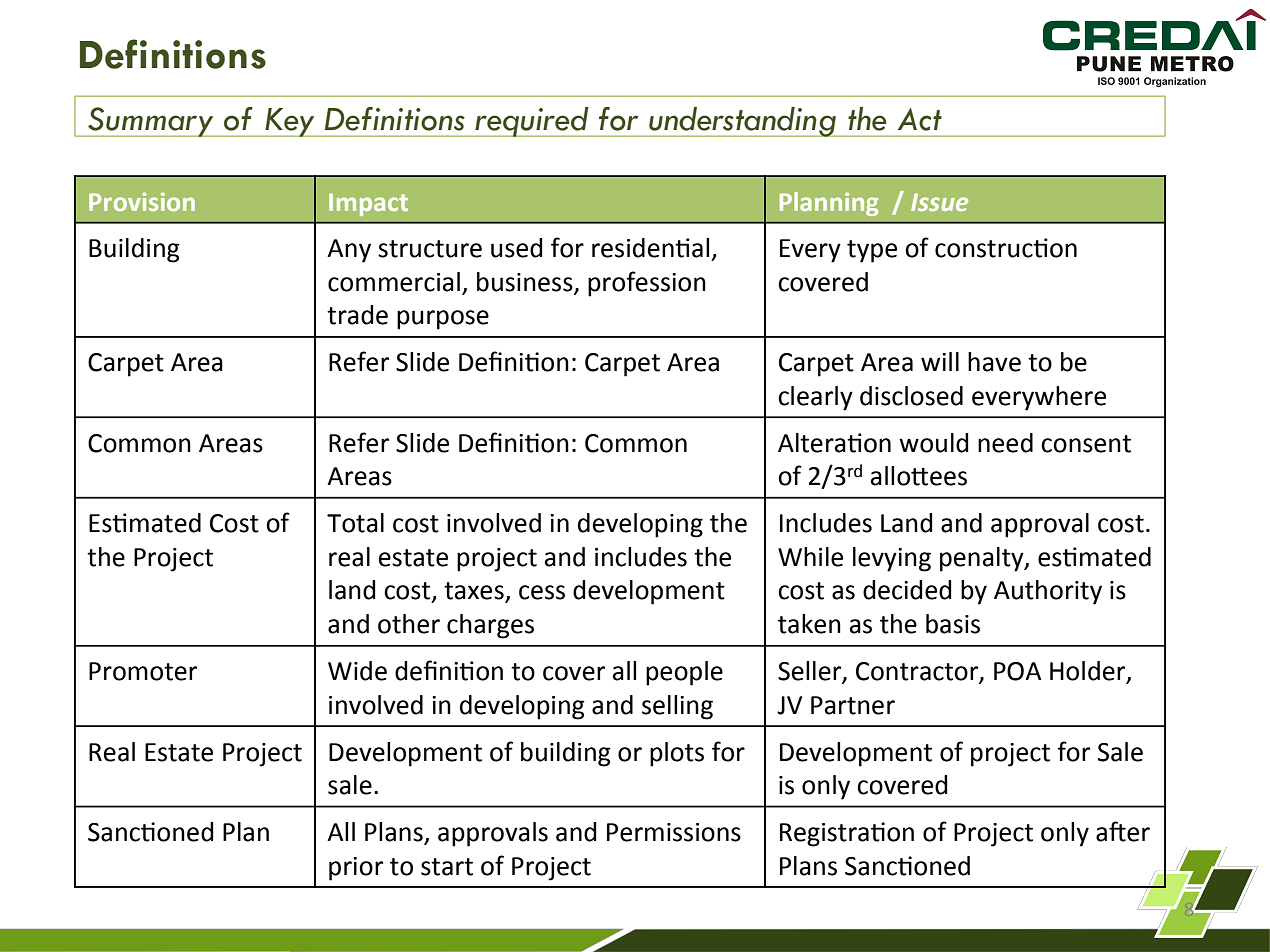 Image resolution: width=1270 pixels, height=952 pixels. I want to click on selling, so click(677, 707).
